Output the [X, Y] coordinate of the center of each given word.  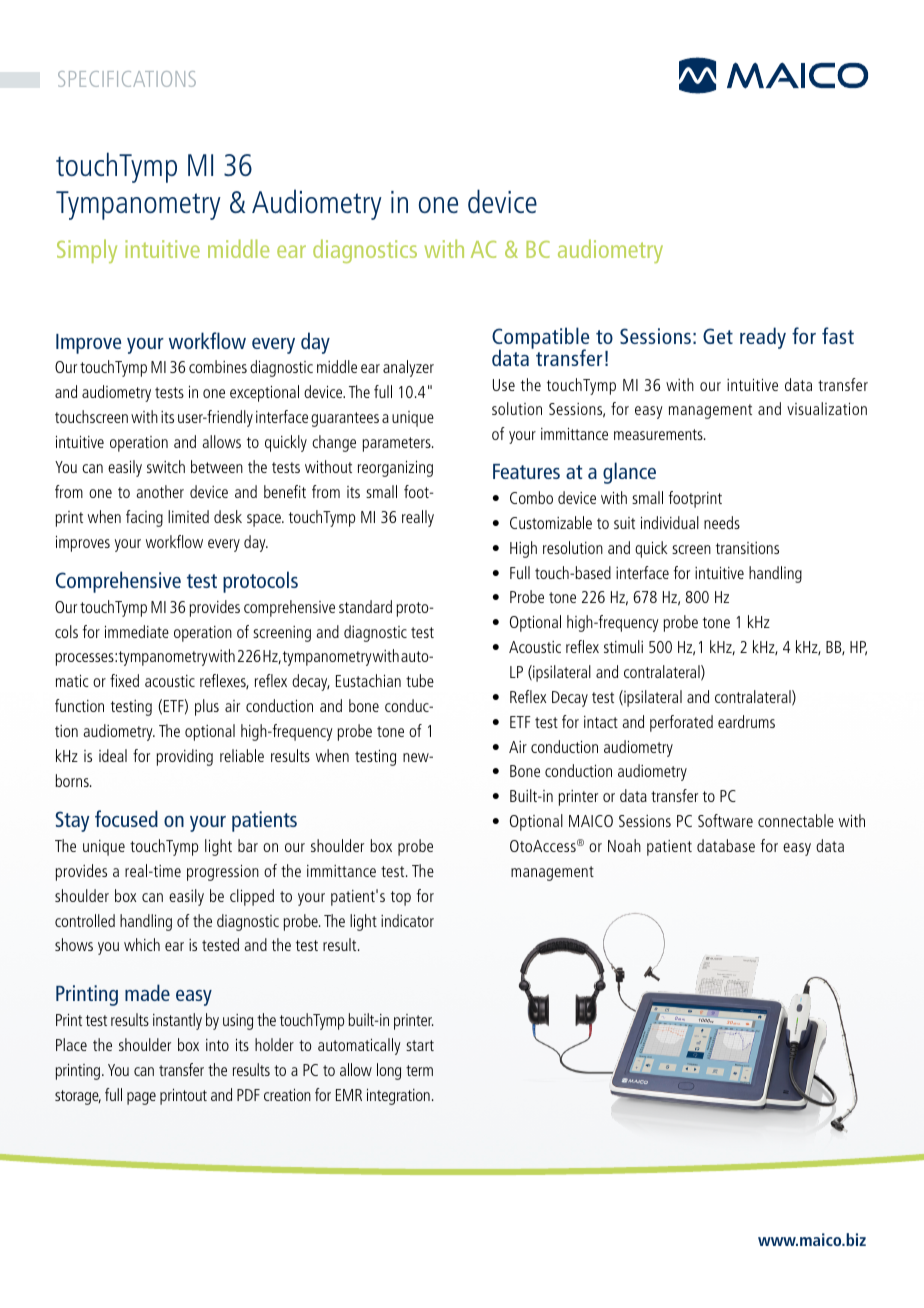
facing [144, 518]
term [419, 1070]
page [141, 1098]
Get [718, 336]
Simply [87, 251]
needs [722, 522]
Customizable [551, 522]
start [420, 1045]
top [401, 898]
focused [126, 818]
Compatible [540, 339]
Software [725, 820]
